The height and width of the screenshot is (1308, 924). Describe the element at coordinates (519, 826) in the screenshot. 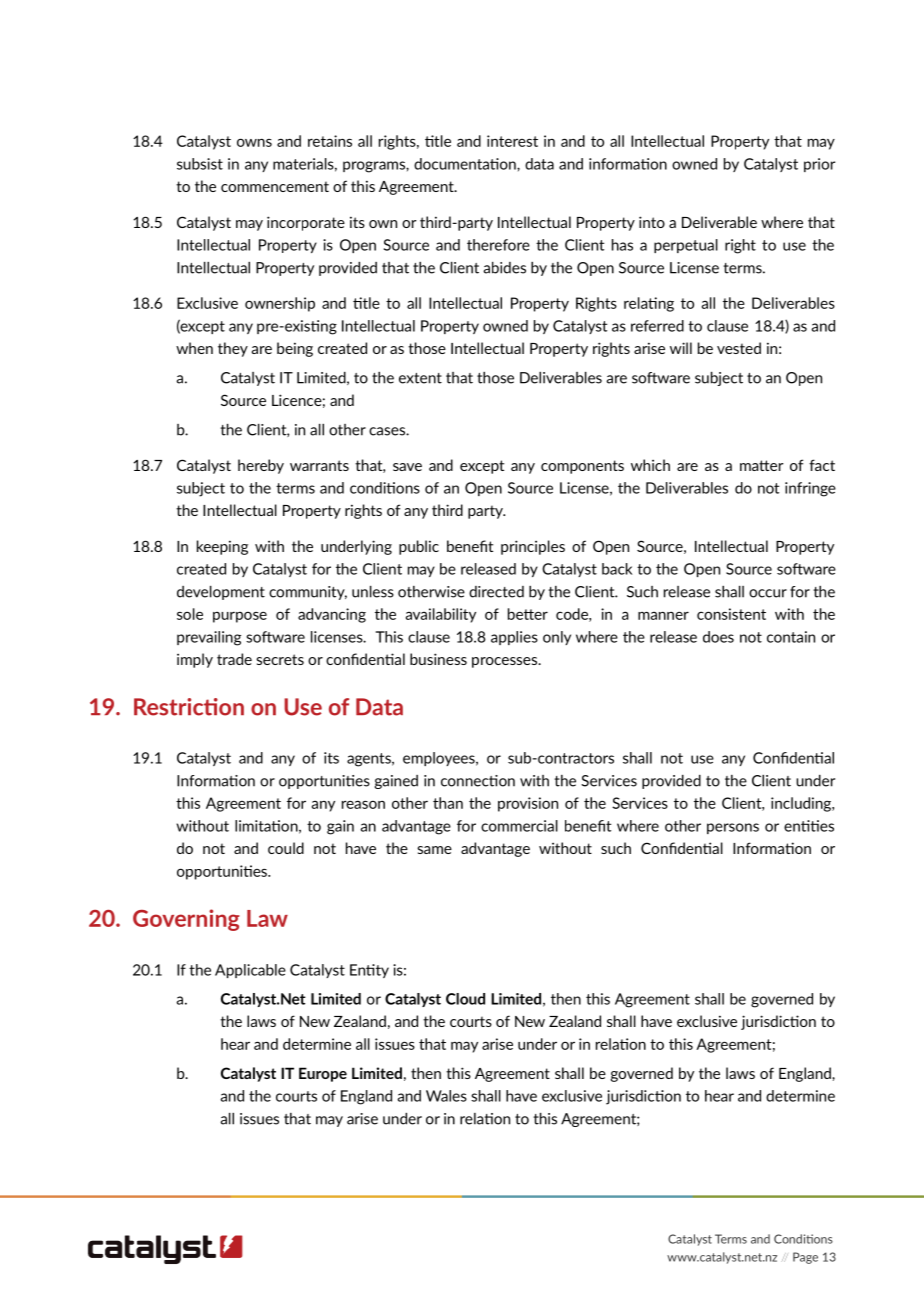

I see `commercial` at that location.
